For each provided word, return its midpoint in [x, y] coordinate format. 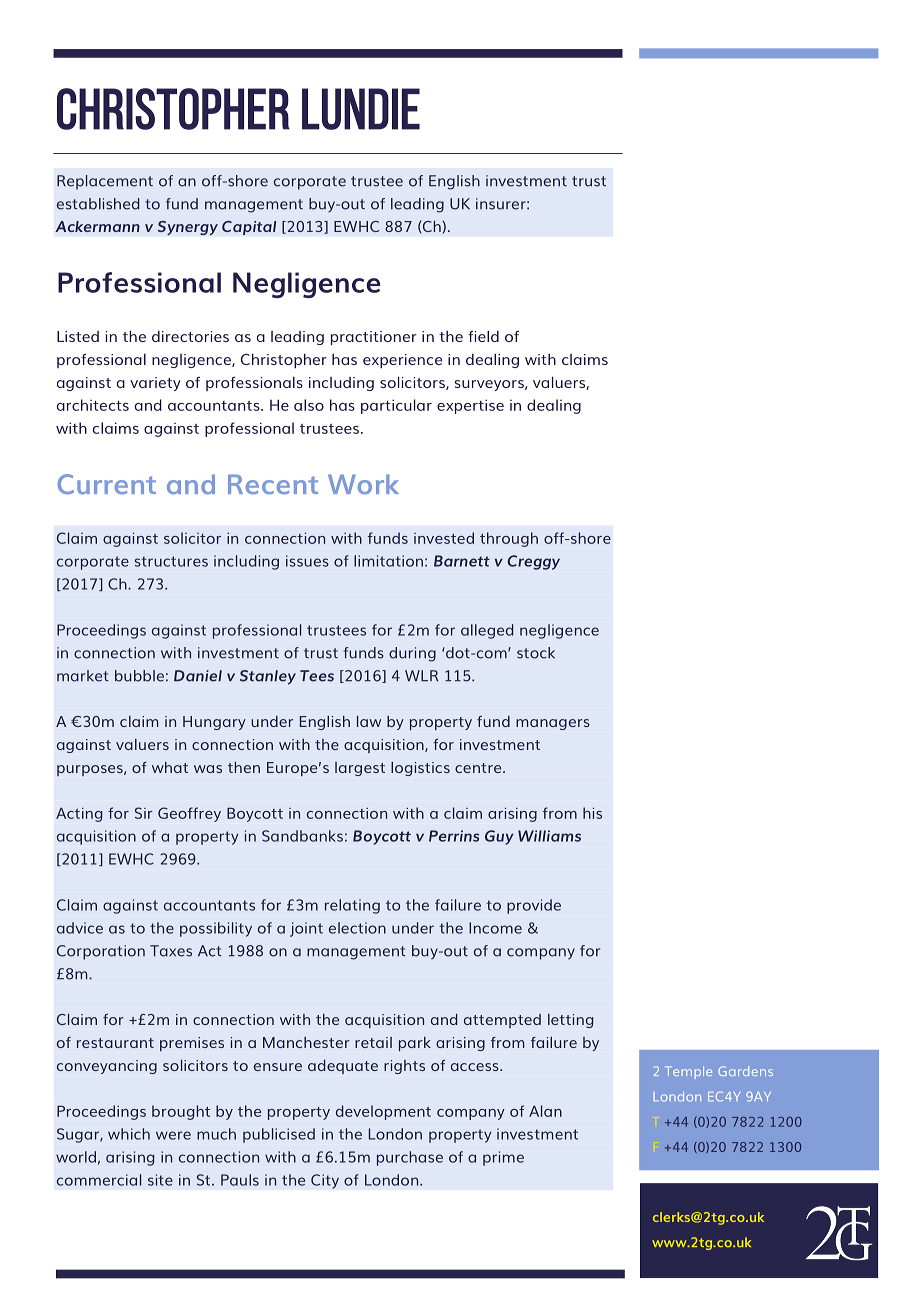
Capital [249, 228]
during [412, 654]
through [509, 539]
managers [553, 724]
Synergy [188, 228]
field [483, 336]
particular [396, 406]
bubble [139, 676]
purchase [410, 1158]
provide [534, 906]
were [173, 1135]
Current [107, 484]
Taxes [171, 951]
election [357, 928]
